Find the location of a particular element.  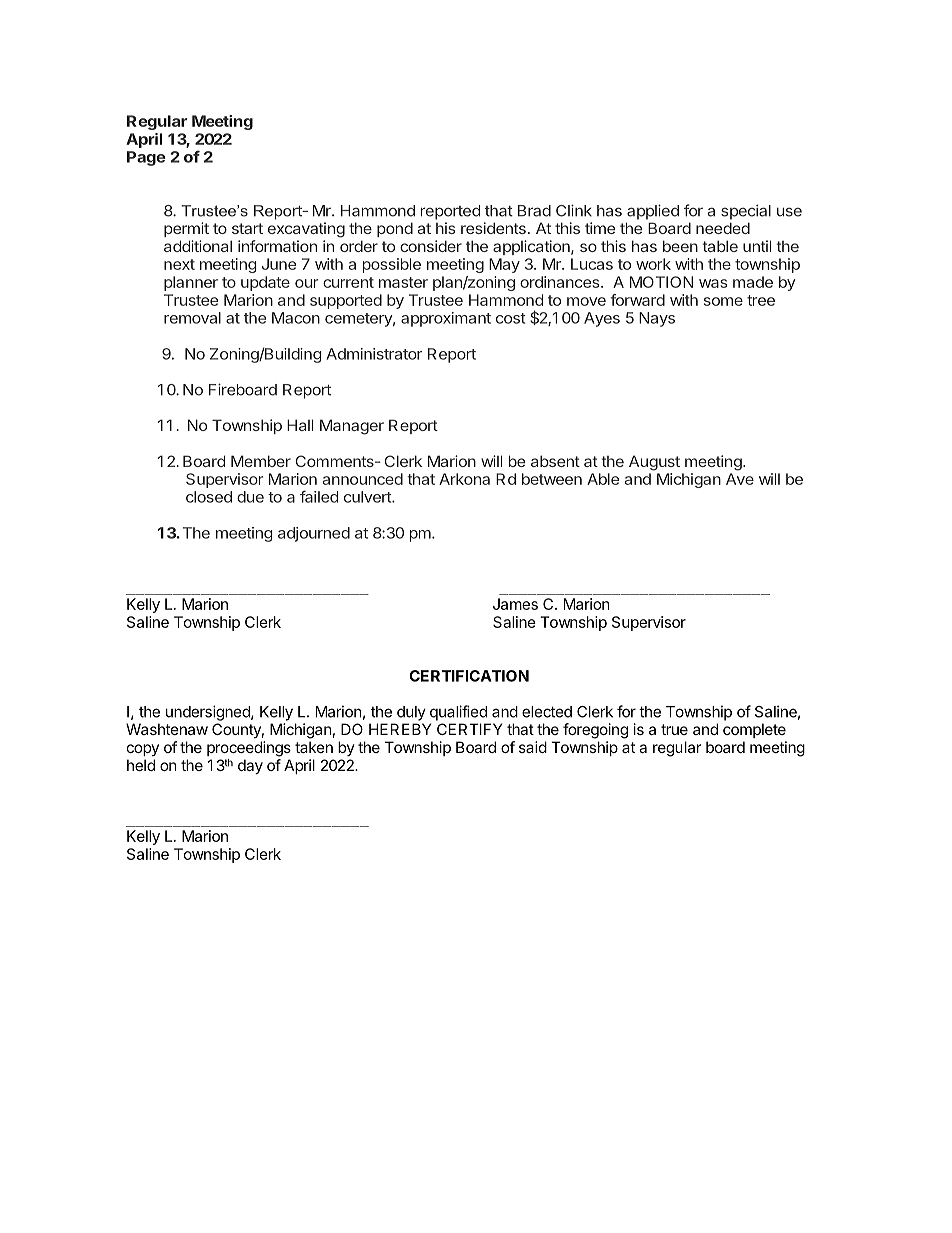

removal is located at coordinates (192, 318).
